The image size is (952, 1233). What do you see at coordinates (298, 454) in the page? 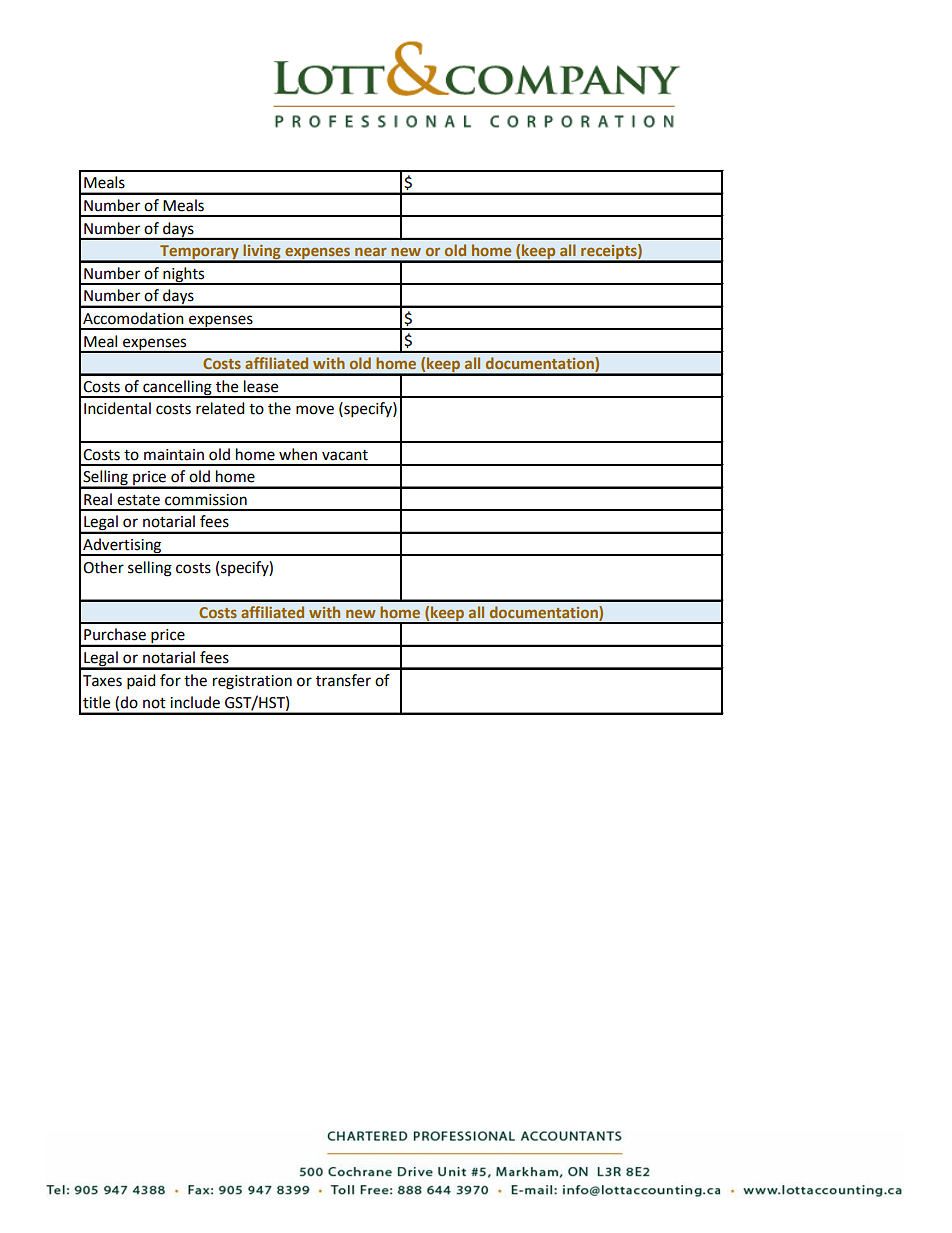
I see `when` at bounding box center [298, 454].
